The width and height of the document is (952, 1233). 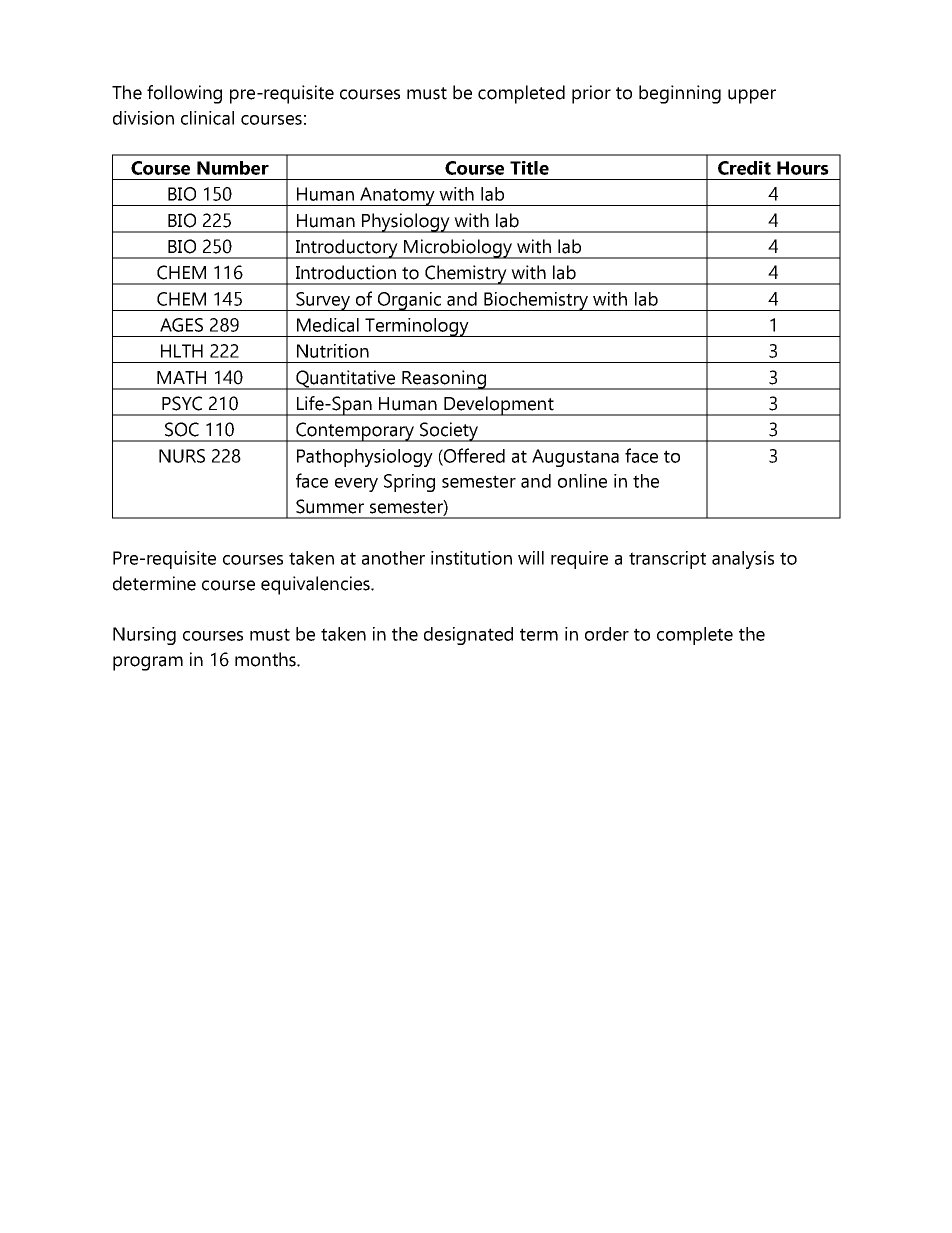 I want to click on MATH, so click(x=181, y=377).
